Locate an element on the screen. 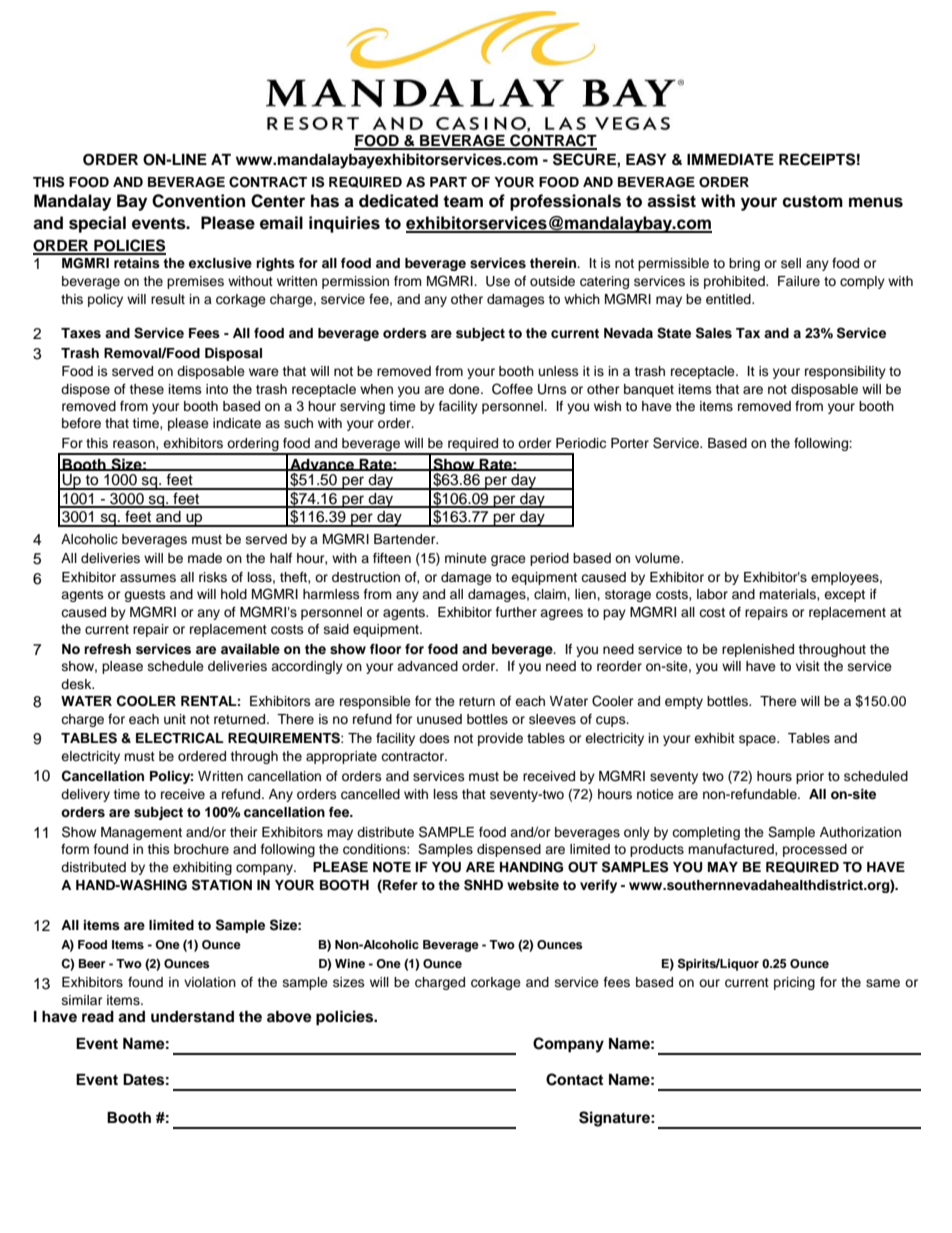  team is located at coordinates (463, 201).
